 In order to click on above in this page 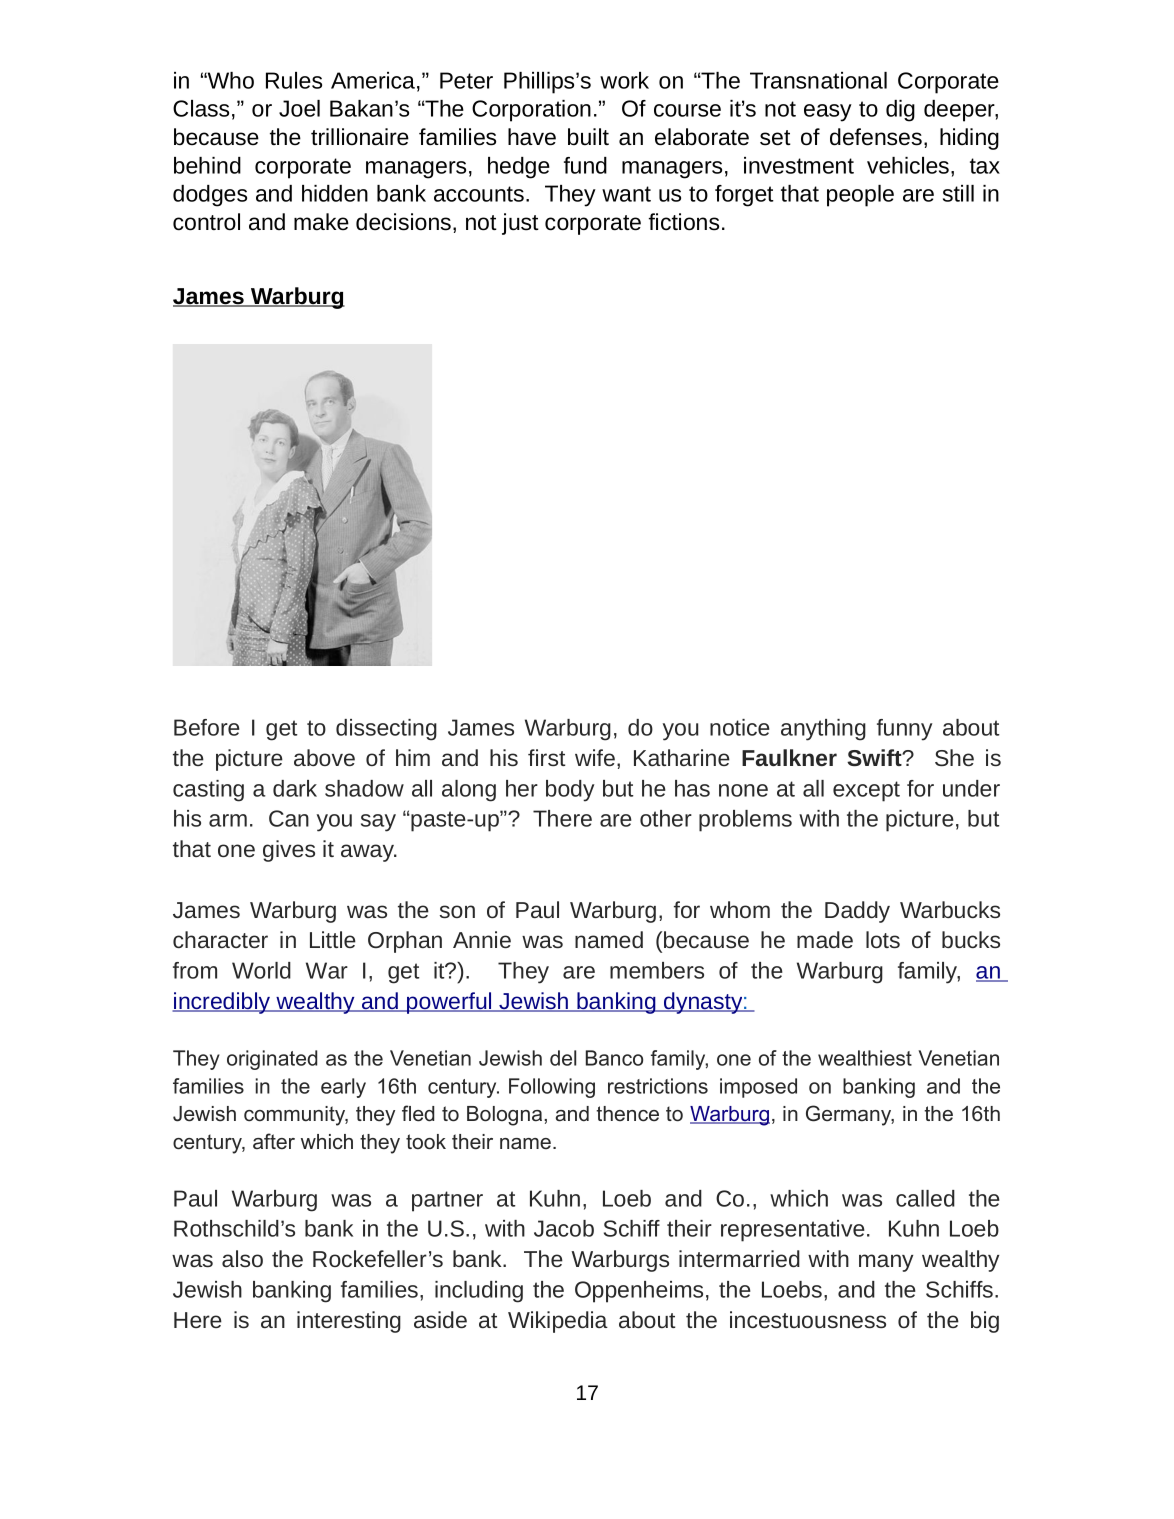, I will do `click(324, 757)`.
